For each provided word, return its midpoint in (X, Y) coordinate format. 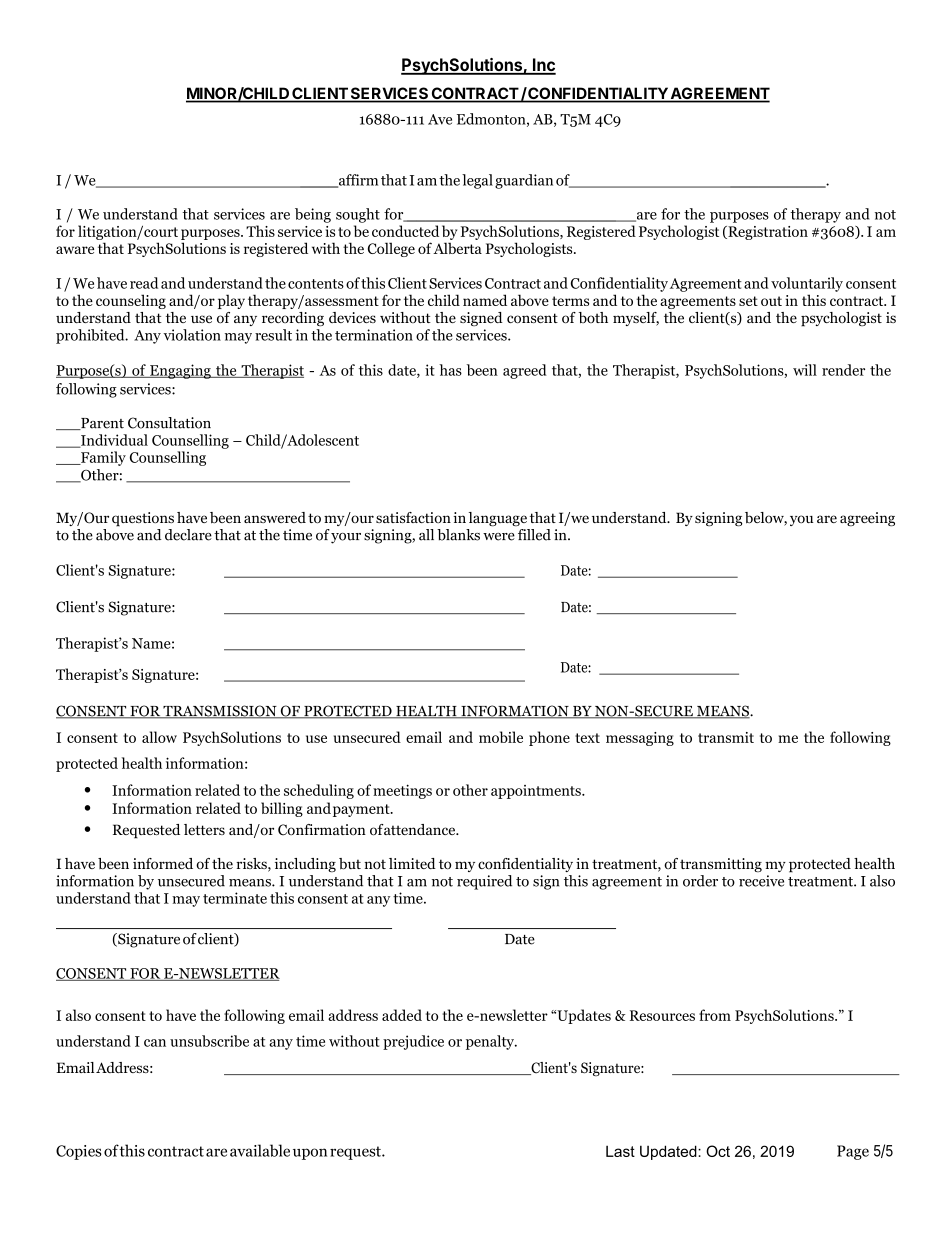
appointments (537, 792)
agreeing (867, 519)
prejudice (413, 1042)
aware (75, 250)
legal (477, 181)
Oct (718, 1151)
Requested (146, 831)
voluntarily (807, 284)
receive (761, 881)
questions (143, 519)
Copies (79, 1152)
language (498, 519)
